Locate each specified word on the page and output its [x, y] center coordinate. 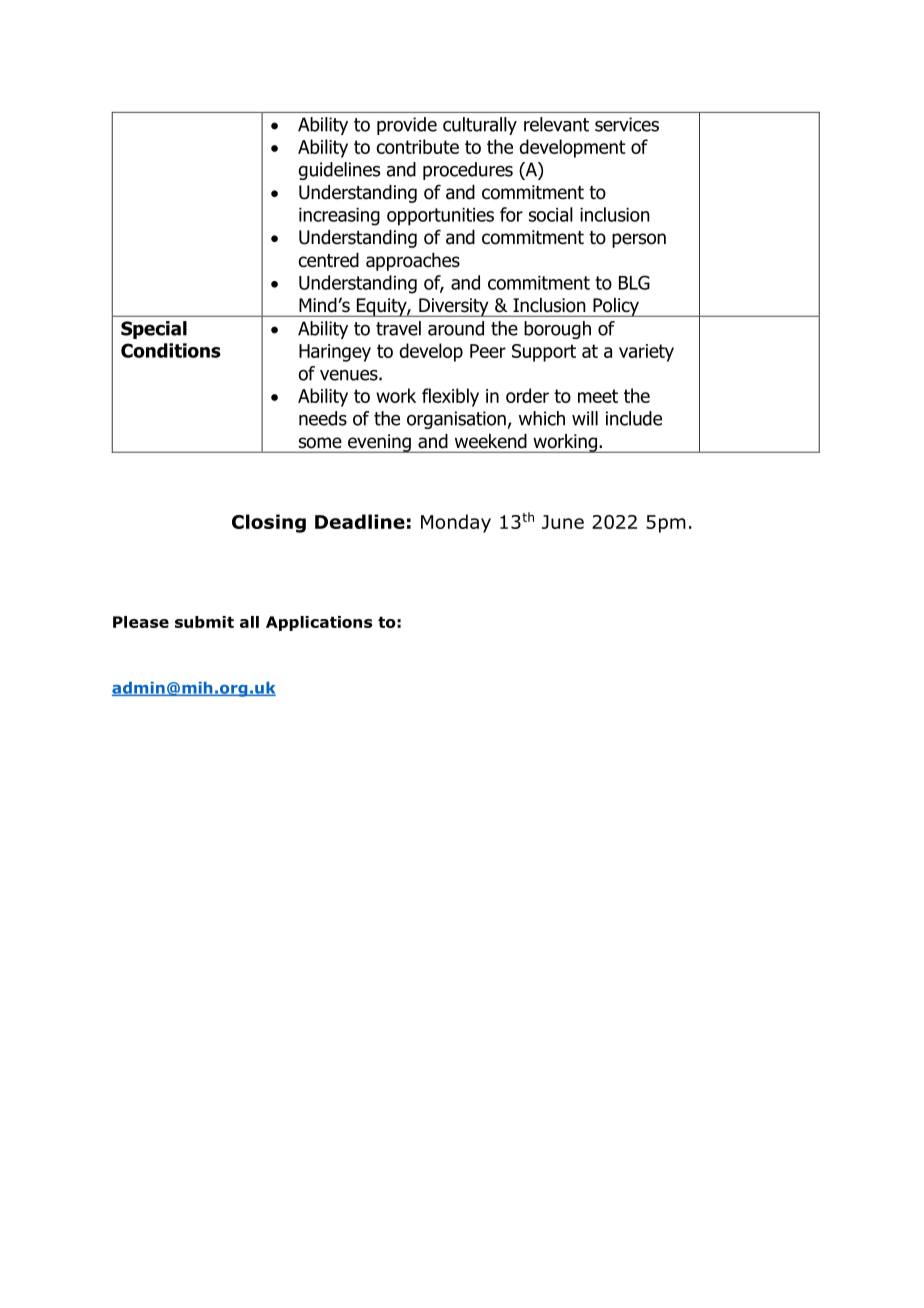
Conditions [171, 350]
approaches [413, 262]
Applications [319, 623]
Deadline [360, 521]
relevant [556, 124]
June [563, 522]
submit [204, 622]
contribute [417, 146]
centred [329, 260]
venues [350, 375]
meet [598, 396]
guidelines [339, 171]
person [639, 240]
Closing [269, 523]
